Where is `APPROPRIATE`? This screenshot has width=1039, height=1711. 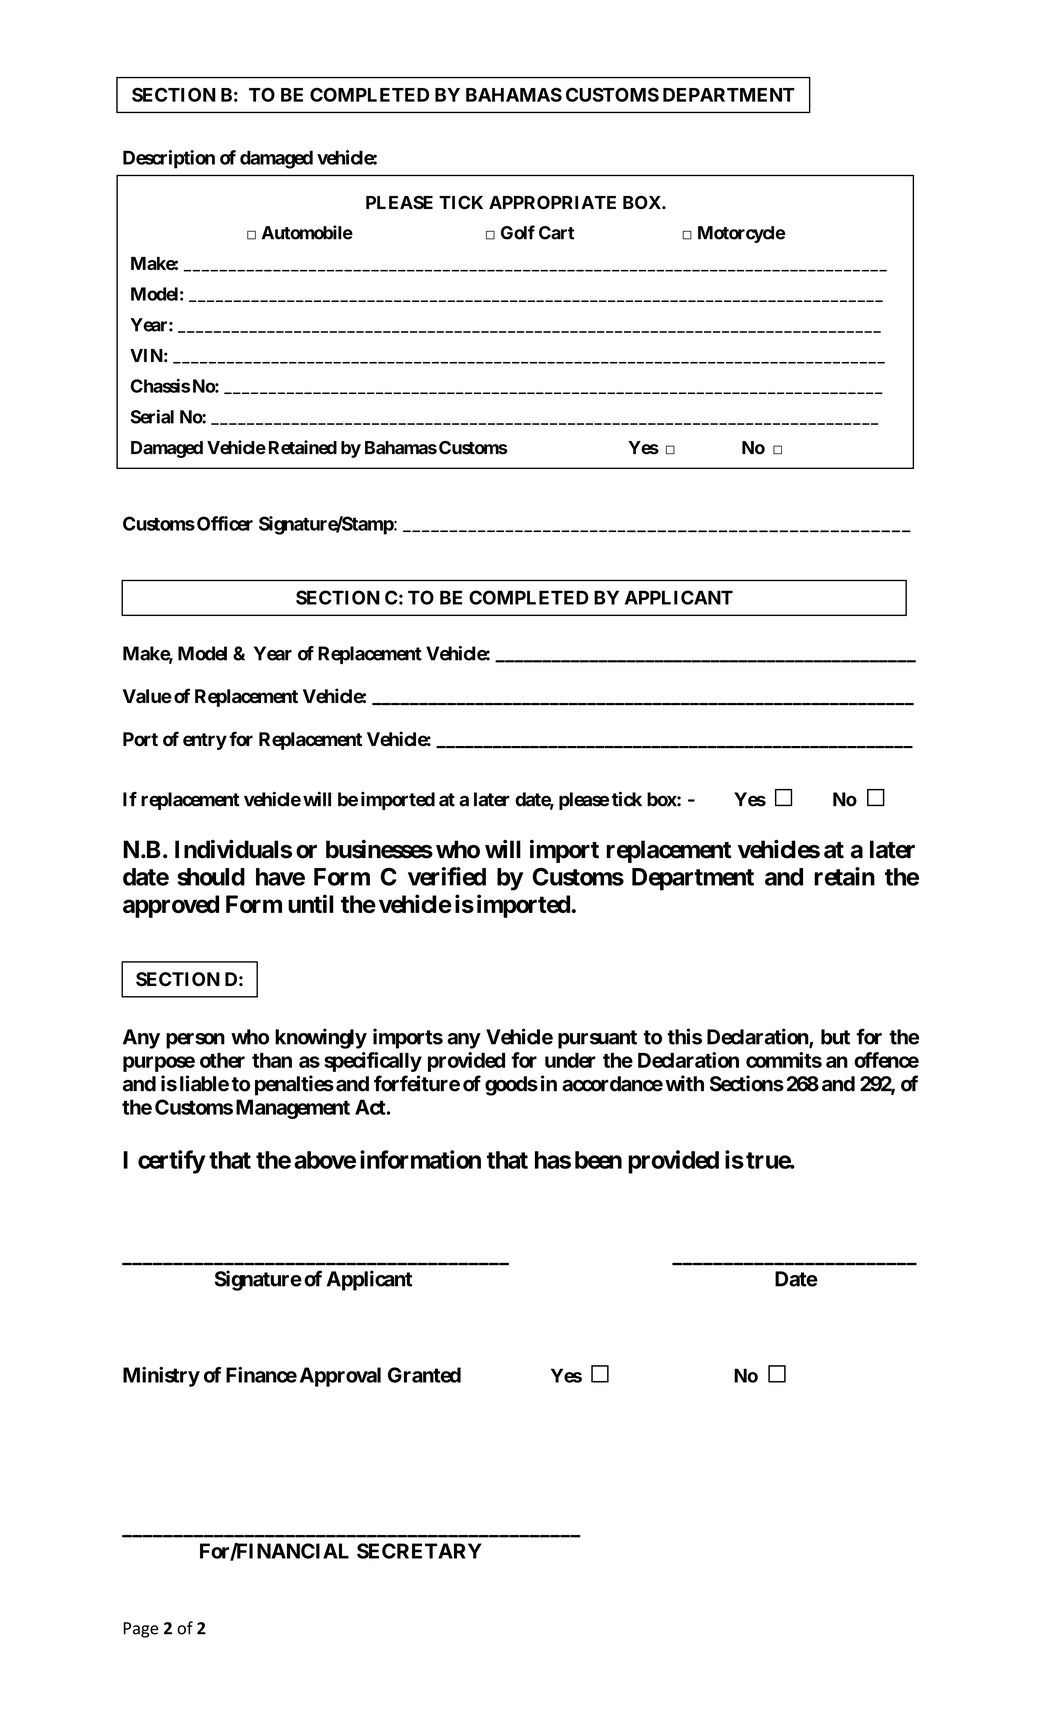 APPROPRIATE is located at coordinates (552, 202).
